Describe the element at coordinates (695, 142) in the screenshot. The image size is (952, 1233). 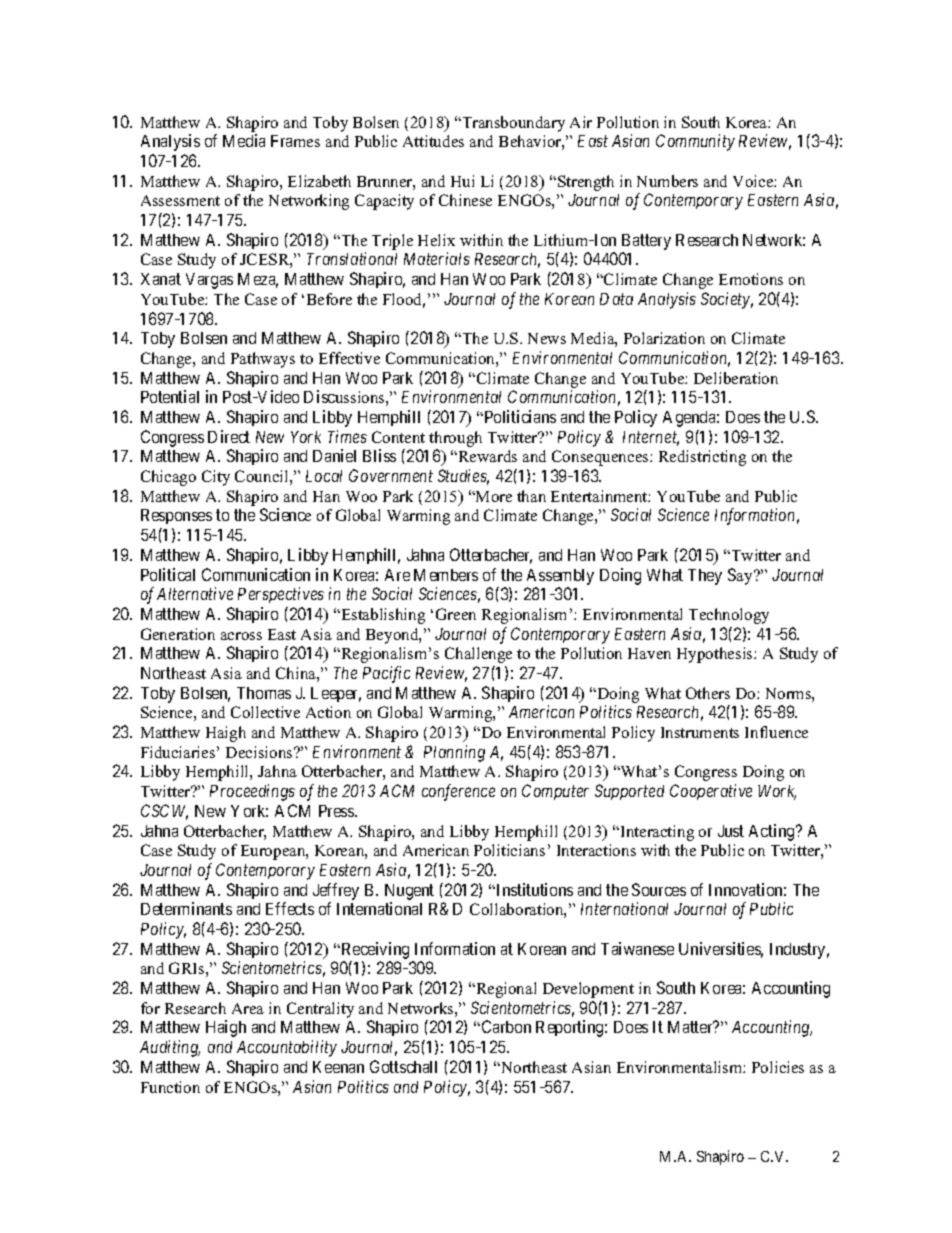
I see `Community` at that location.
